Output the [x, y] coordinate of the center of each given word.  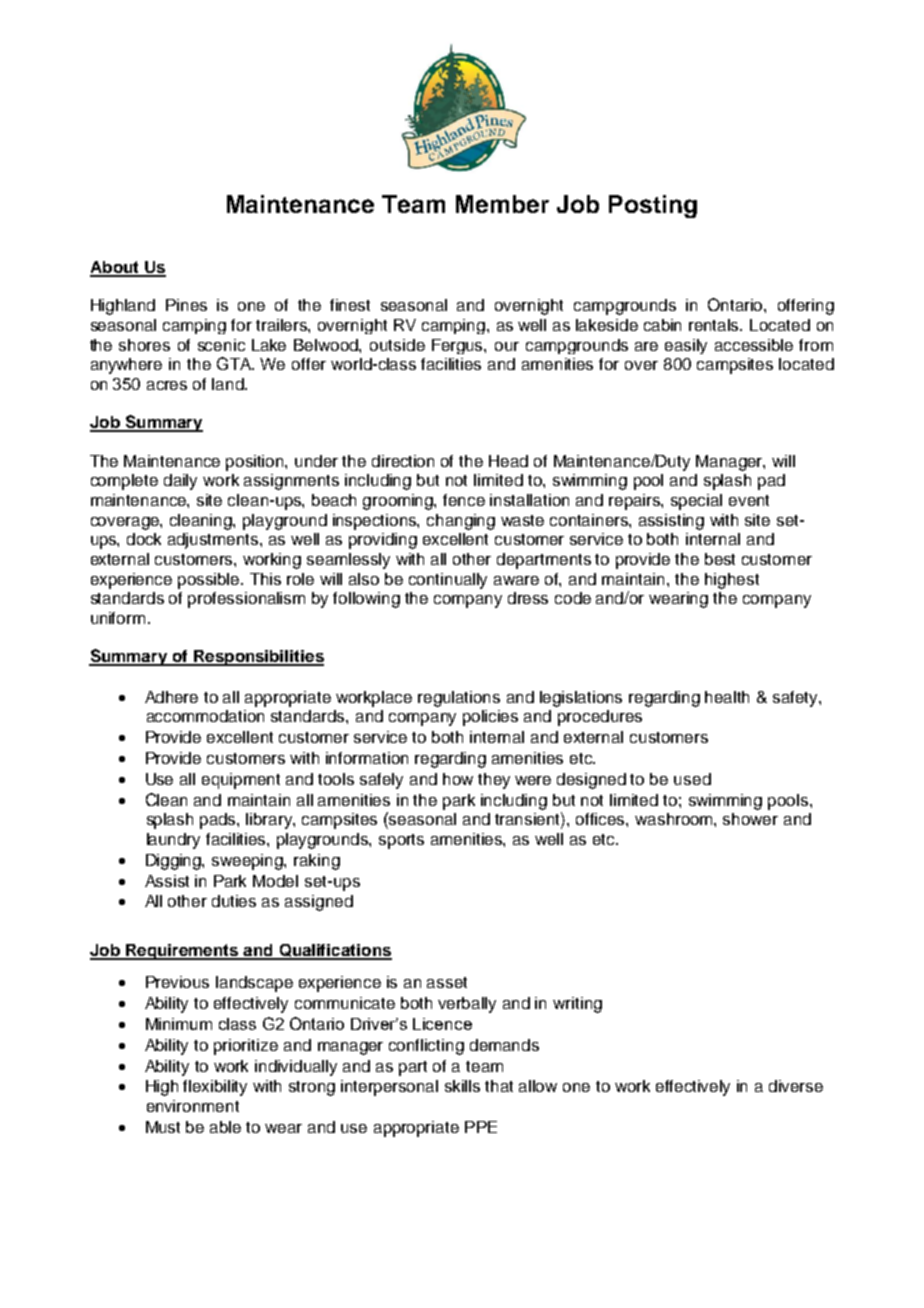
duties [234, 901]
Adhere [171, 697]
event [749, 500]
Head [508, 461]
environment [193, 1106]
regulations [459, 699]
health [727, 697]
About [115, 268]
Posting [653, 206]
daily [180, 482]
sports [401, 841]
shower [750, 819]
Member [502, 204]
